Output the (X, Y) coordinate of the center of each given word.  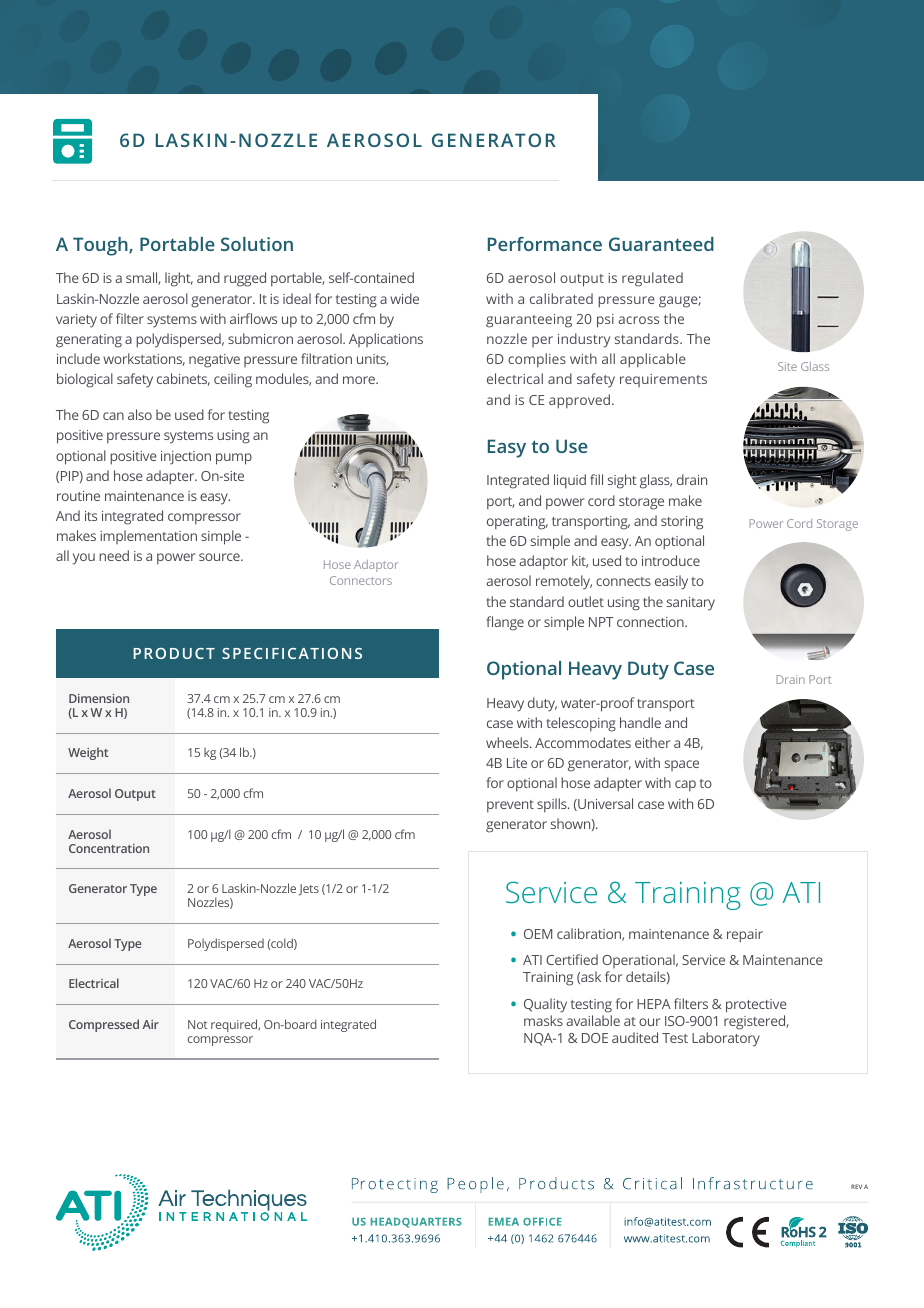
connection (651, 622)
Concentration (109, 848)
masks (543, 1020)
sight (622, 481)
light (179, 279)
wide (404, 298)
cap (685, 786)
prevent (510, 806)
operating (517, 523)
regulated (652, 279)
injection (186, 458)
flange (505, 623)
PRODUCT (174, 653)
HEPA (654, 1004)
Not (198, 1024)
